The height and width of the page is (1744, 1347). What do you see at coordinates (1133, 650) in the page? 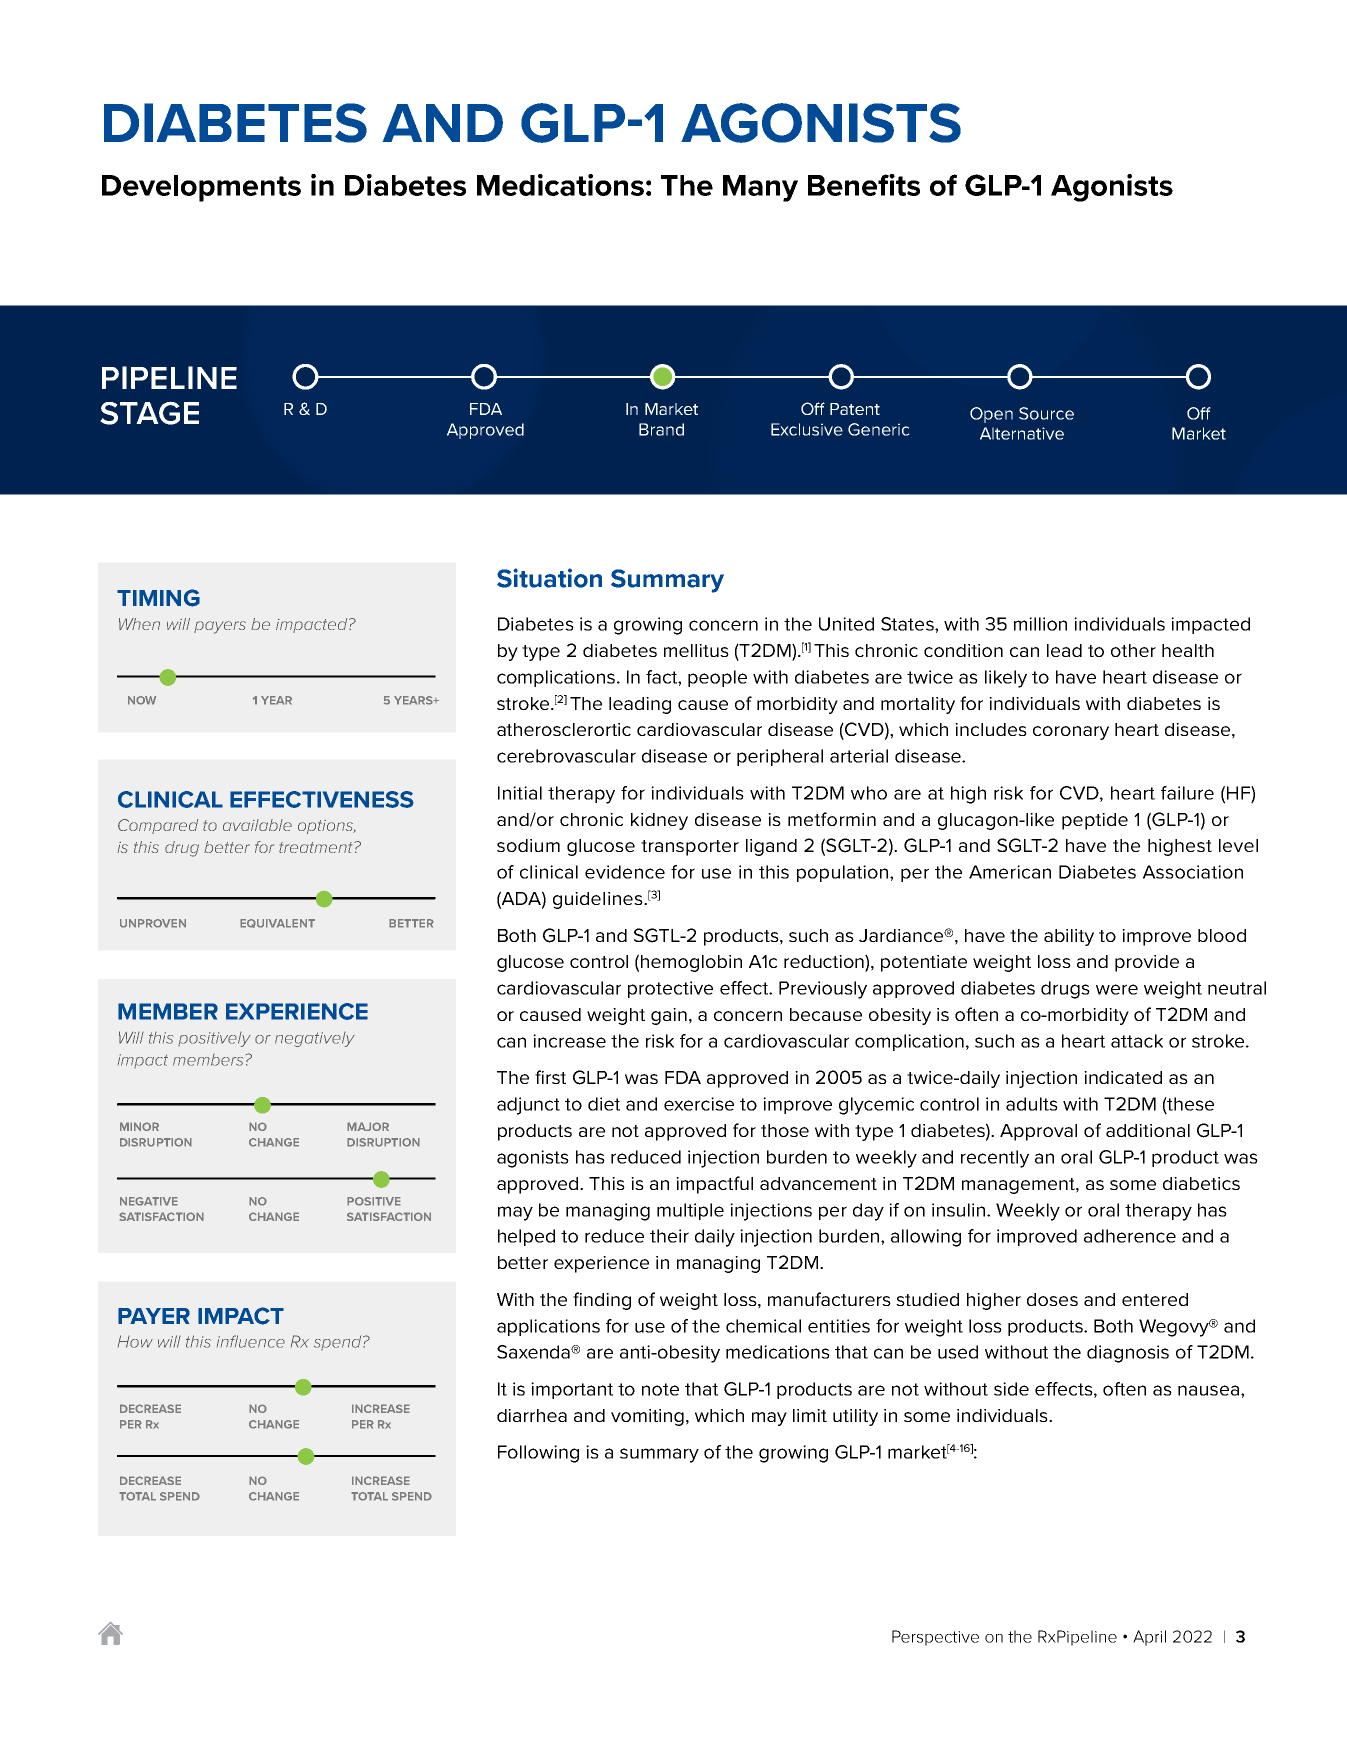
I see `other` at bounding box center [1133, 650].
